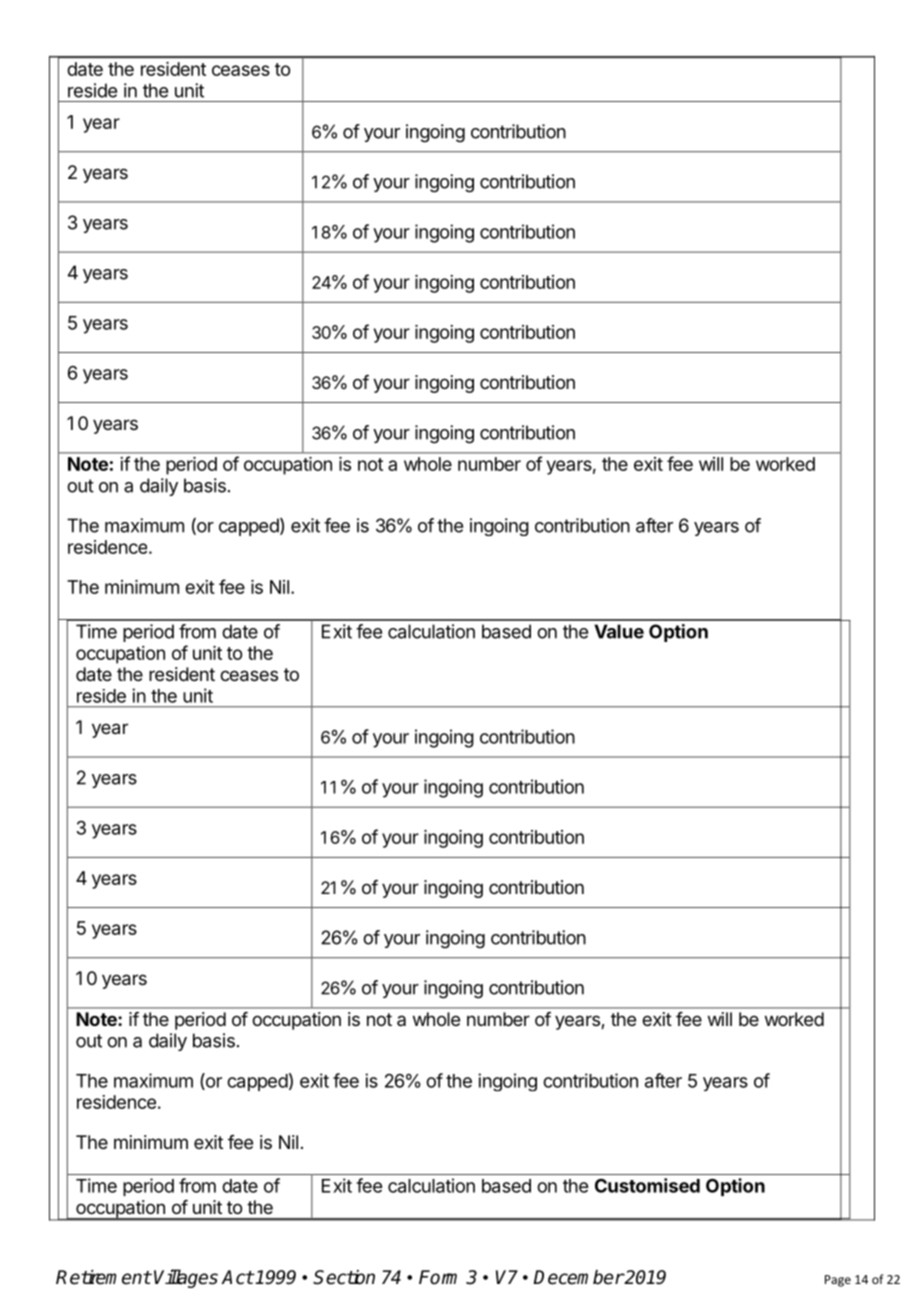 This screenshot has width=924, height=1308. I want to click on Page, so click(838, 1281).
